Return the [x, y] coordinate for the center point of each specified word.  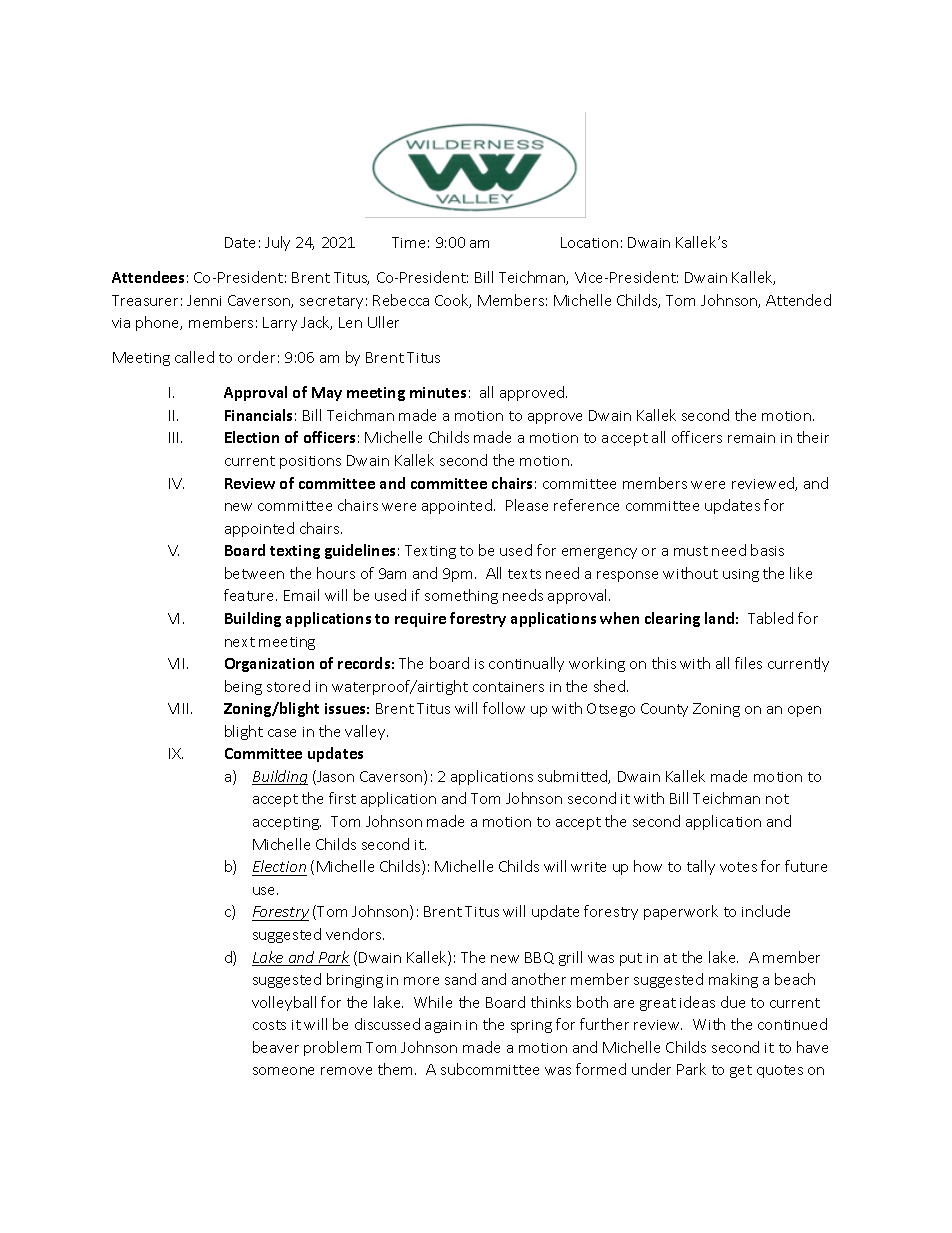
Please [527, 505]
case [282, 733]
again [443, 1026]
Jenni [204, 300]
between [254, 573]
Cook [453, 301]
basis [767, 550]
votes [738, 867]
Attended [798, 300]
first [342, 798]
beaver [276, 1047]
